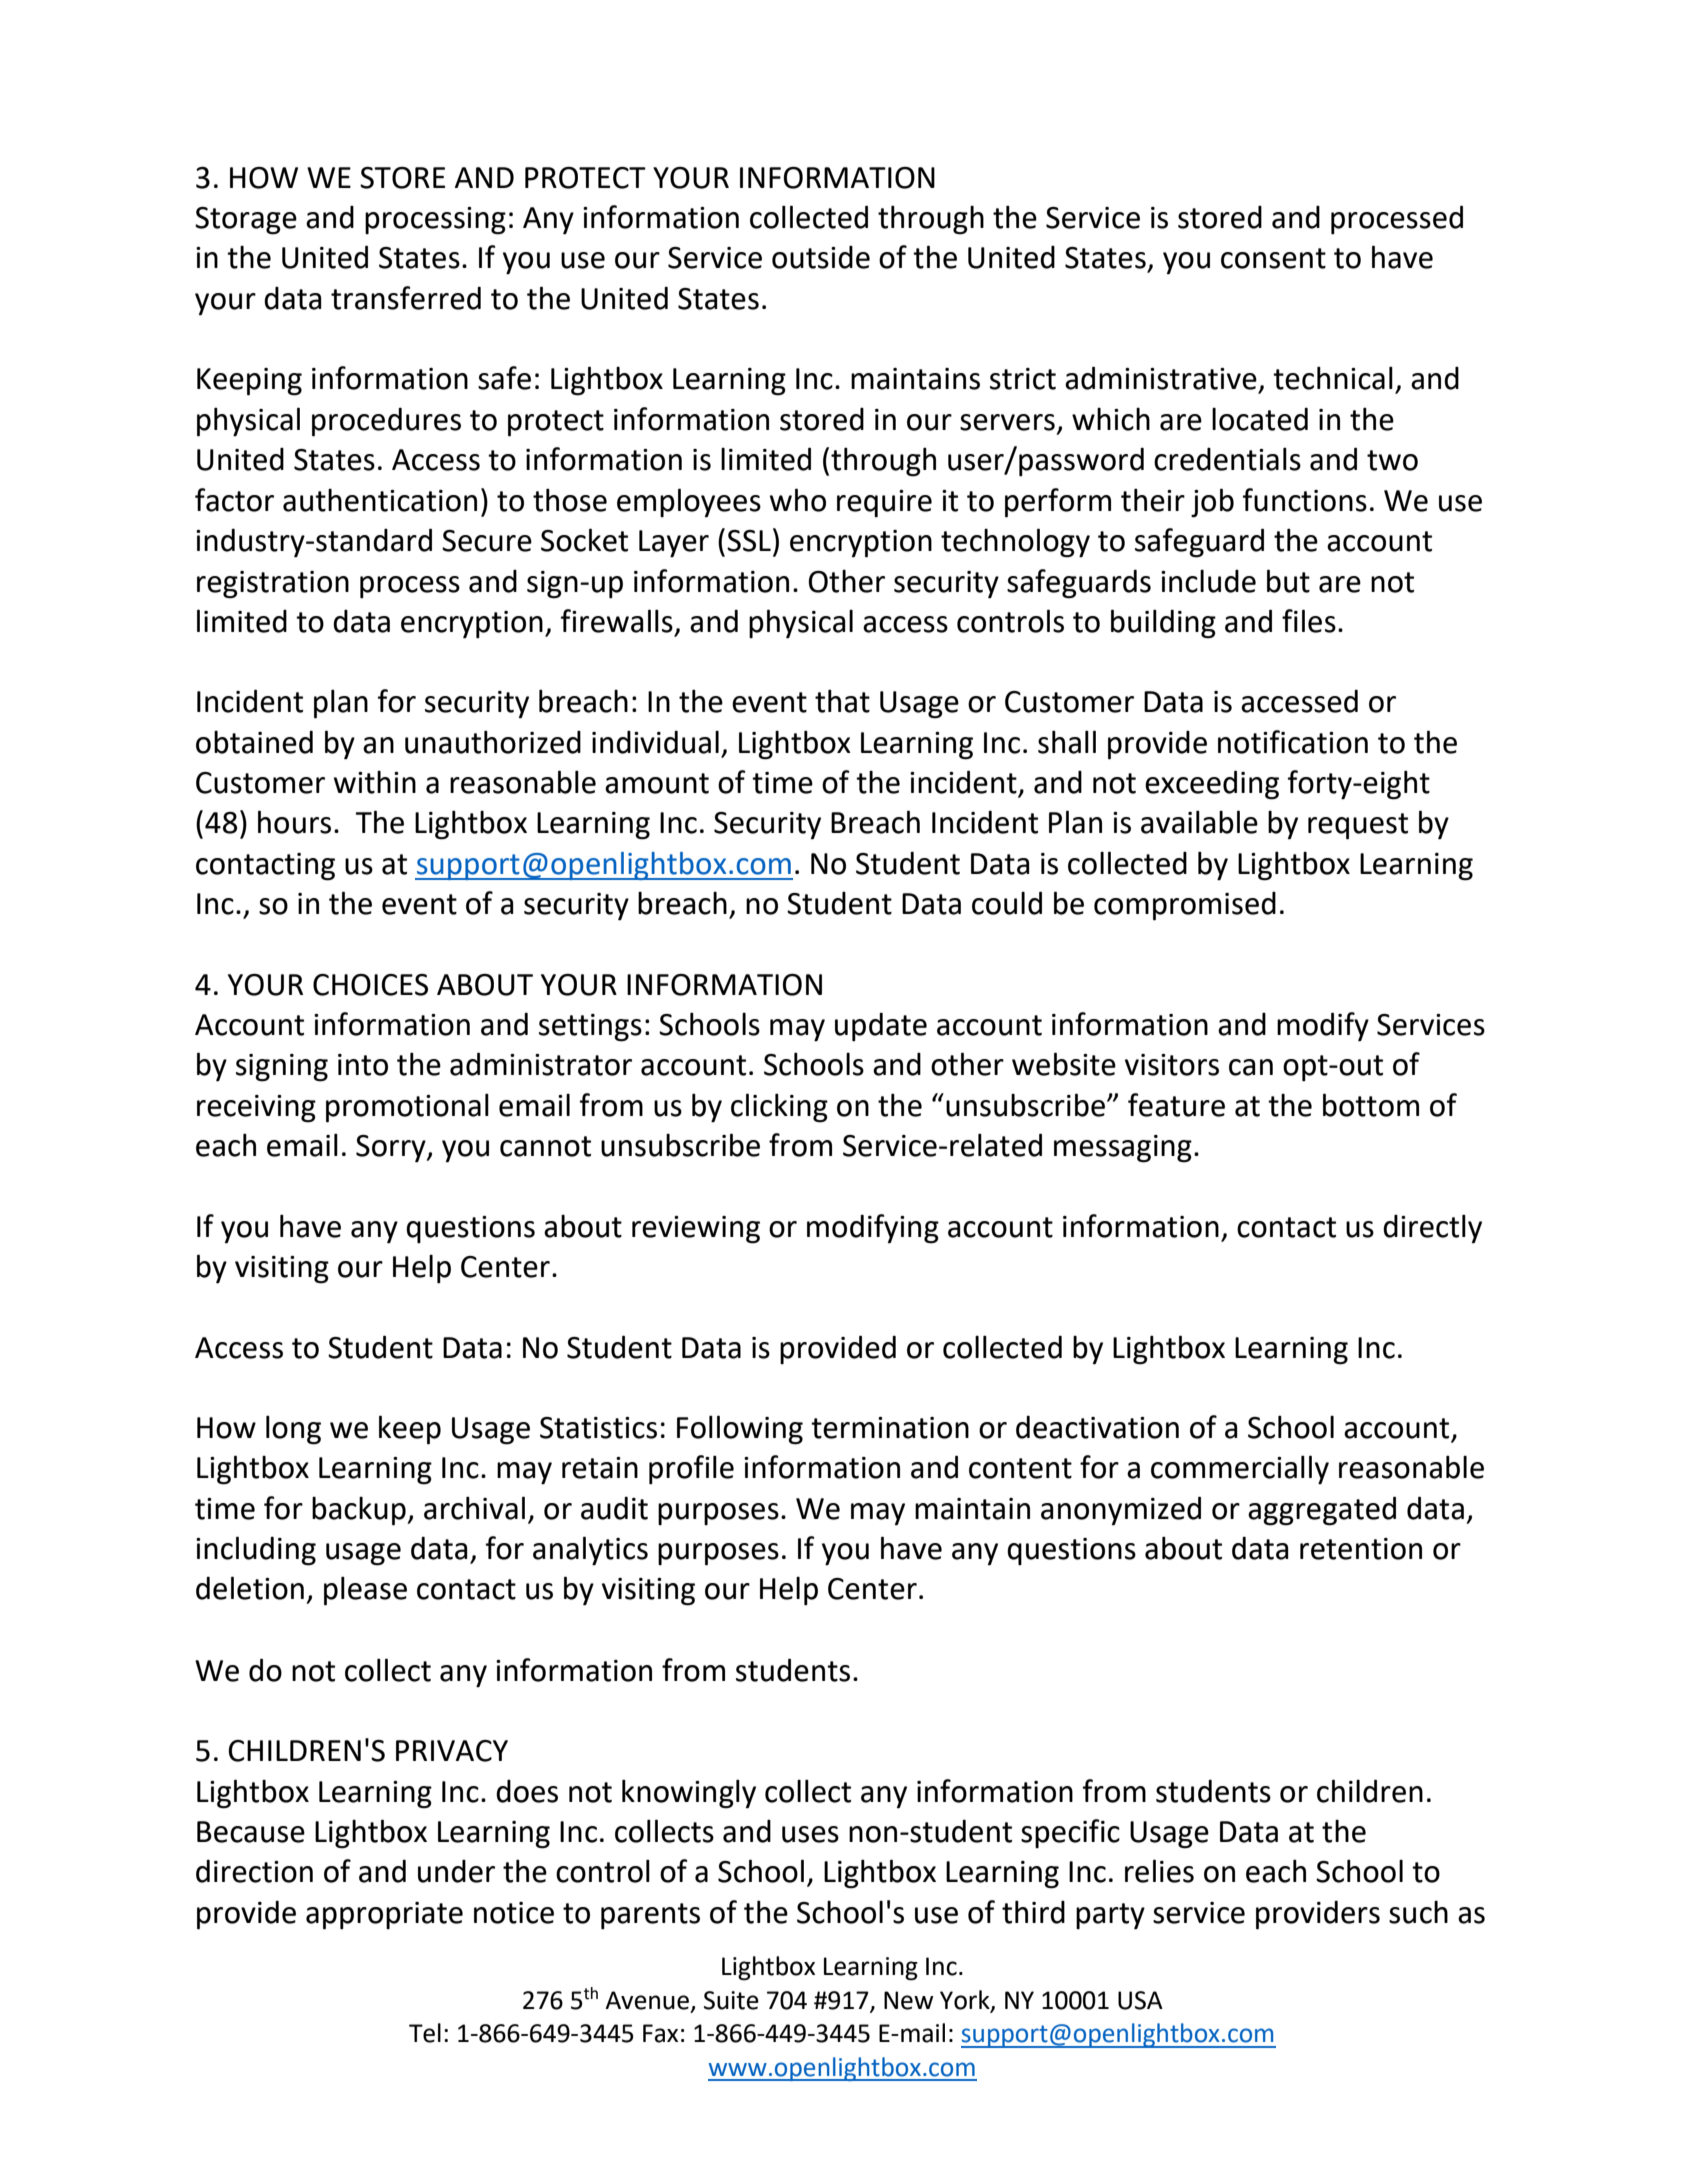 The image size is (1685, 2181). What do you see at coordinates (1240, 1470) in the image?
I see `commercially` at bounding box center [1240, 1470].
